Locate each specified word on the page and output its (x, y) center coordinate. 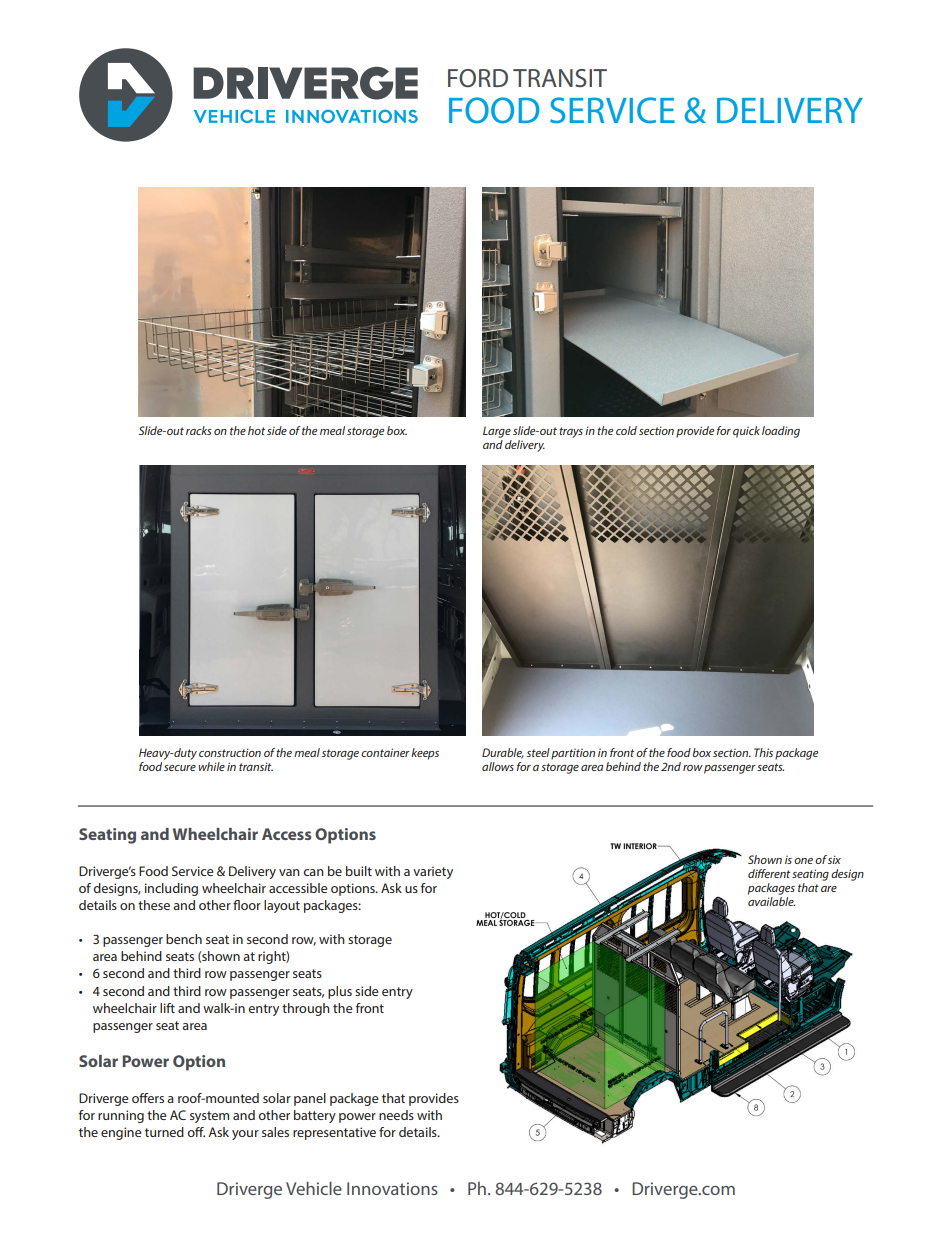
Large (497, 432)
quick (746, 432)
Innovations (392, 1188)
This (763, 752)
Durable (503, 753)
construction (230, 752)
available (771, 901)
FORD (478, 78)
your (245, 1135)
